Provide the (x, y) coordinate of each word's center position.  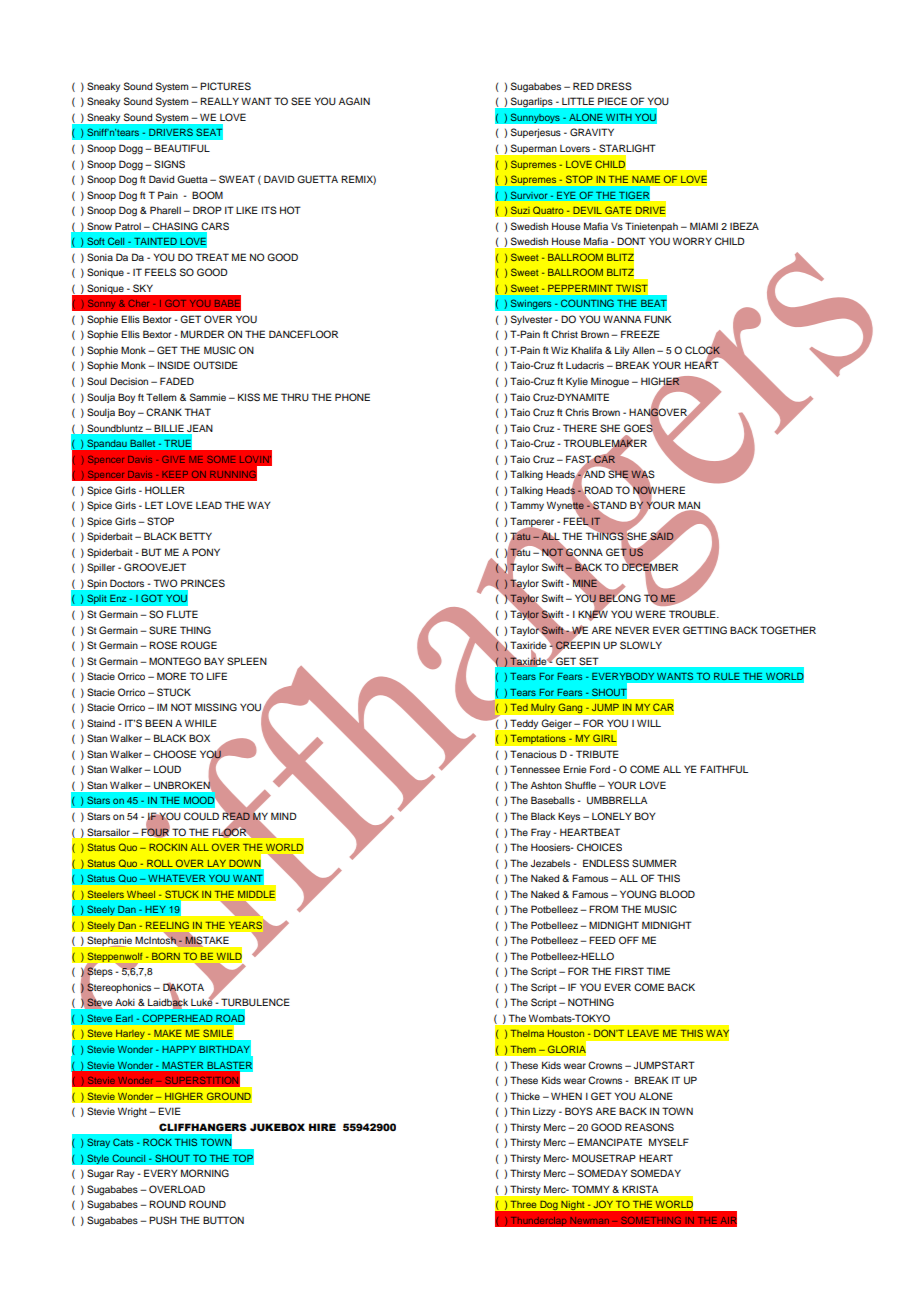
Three (523, 1204)
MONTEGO (175, 661)
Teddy (524, 724)
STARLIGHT (627, 148)
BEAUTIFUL (182, 148)
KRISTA (640, 1189)
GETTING (705, 630)
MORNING (205, 1173)
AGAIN (354, 101)
